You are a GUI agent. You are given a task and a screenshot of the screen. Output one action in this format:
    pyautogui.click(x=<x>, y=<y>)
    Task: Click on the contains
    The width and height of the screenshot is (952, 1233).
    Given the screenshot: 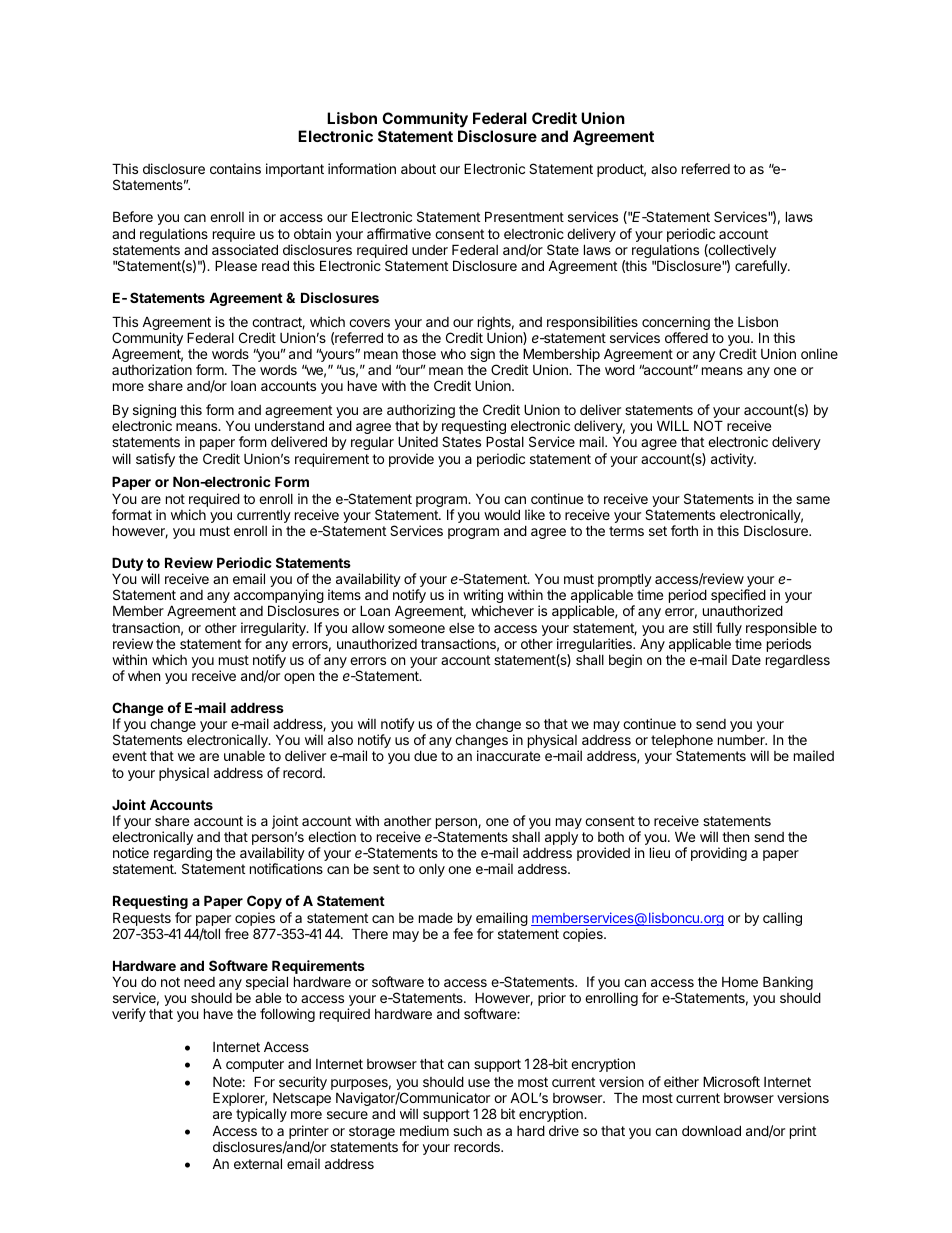 What is the action you would take?
    pyautogui.click(x=235, y=168)
